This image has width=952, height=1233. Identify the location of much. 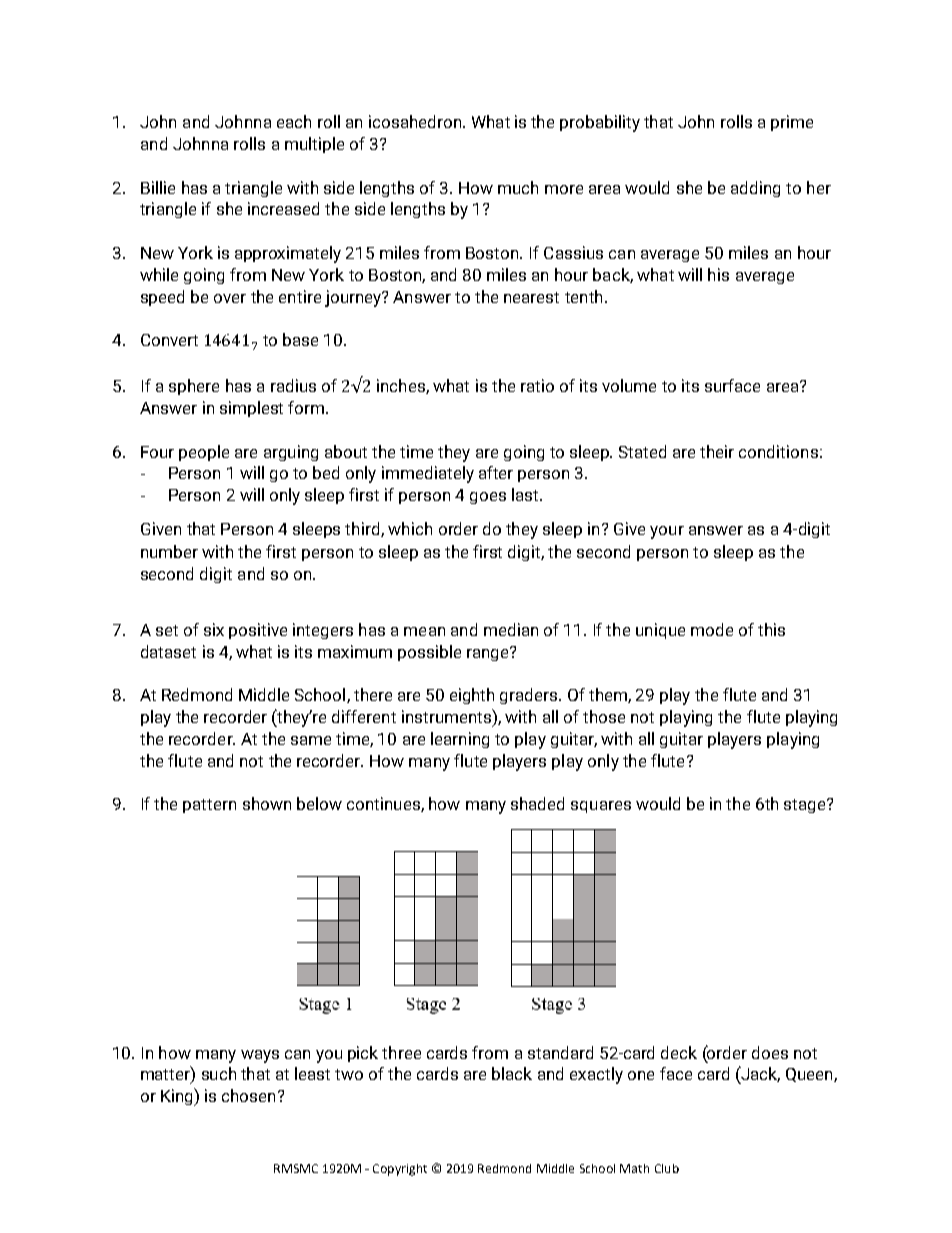
(518, 187).
